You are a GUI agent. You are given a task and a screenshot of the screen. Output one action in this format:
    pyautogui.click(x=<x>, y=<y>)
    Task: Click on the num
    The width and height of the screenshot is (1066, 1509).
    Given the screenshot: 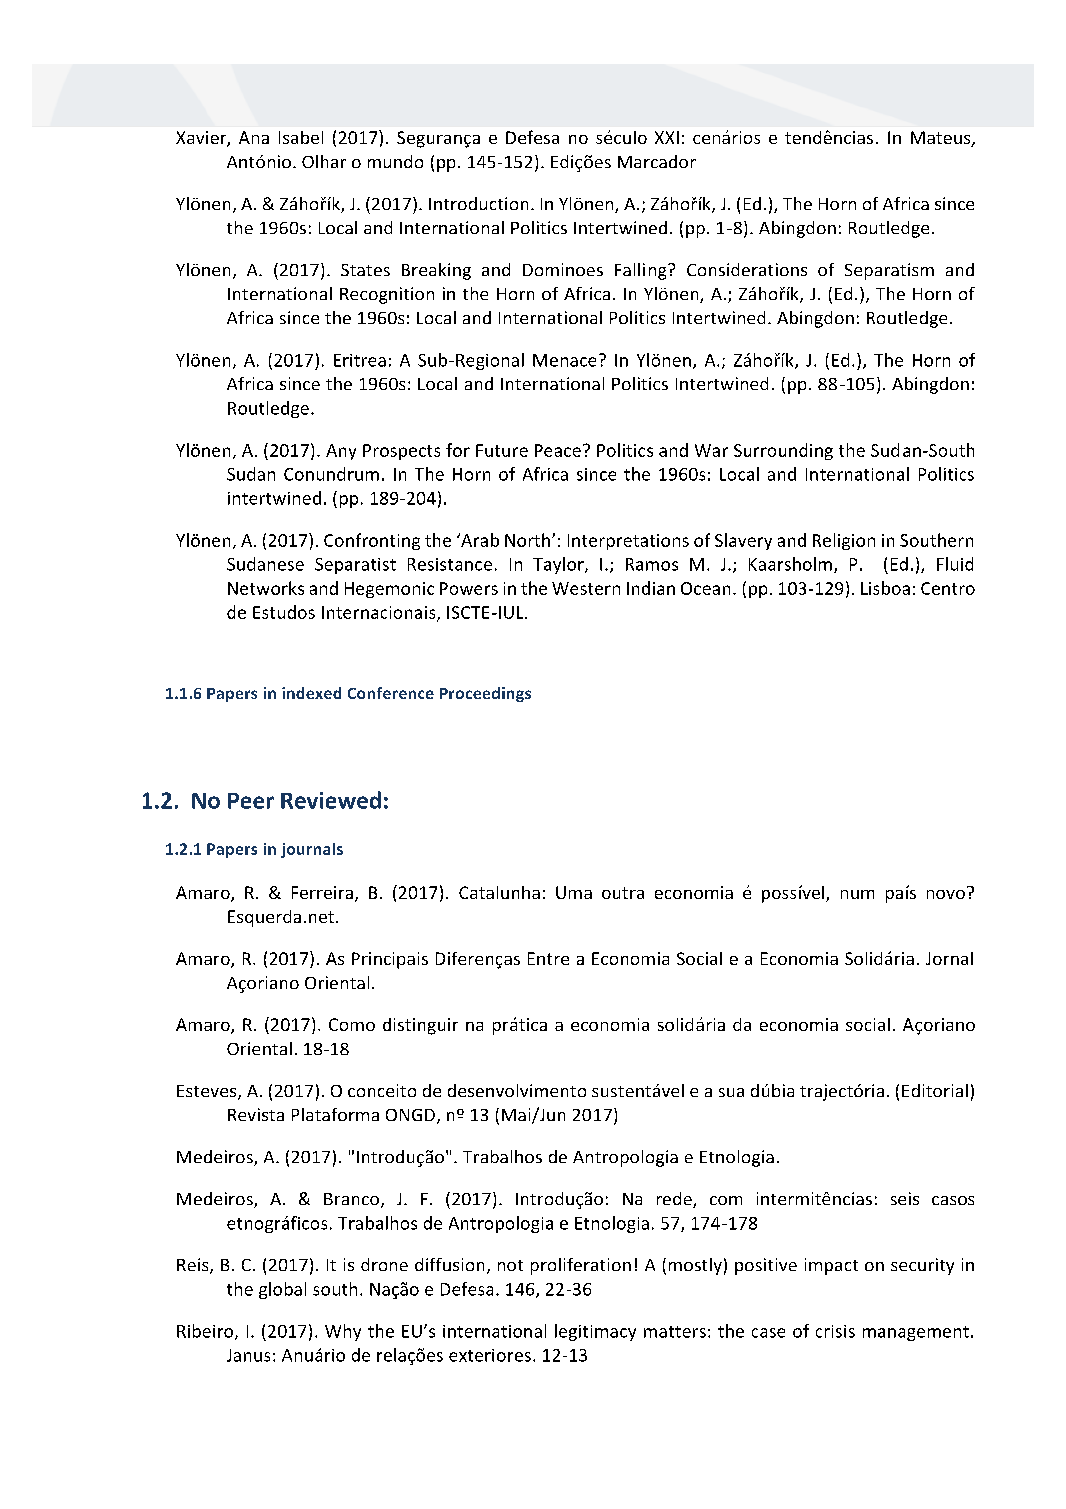 What is the action you would take?
    pyautogui.click(x=857, y=894)
